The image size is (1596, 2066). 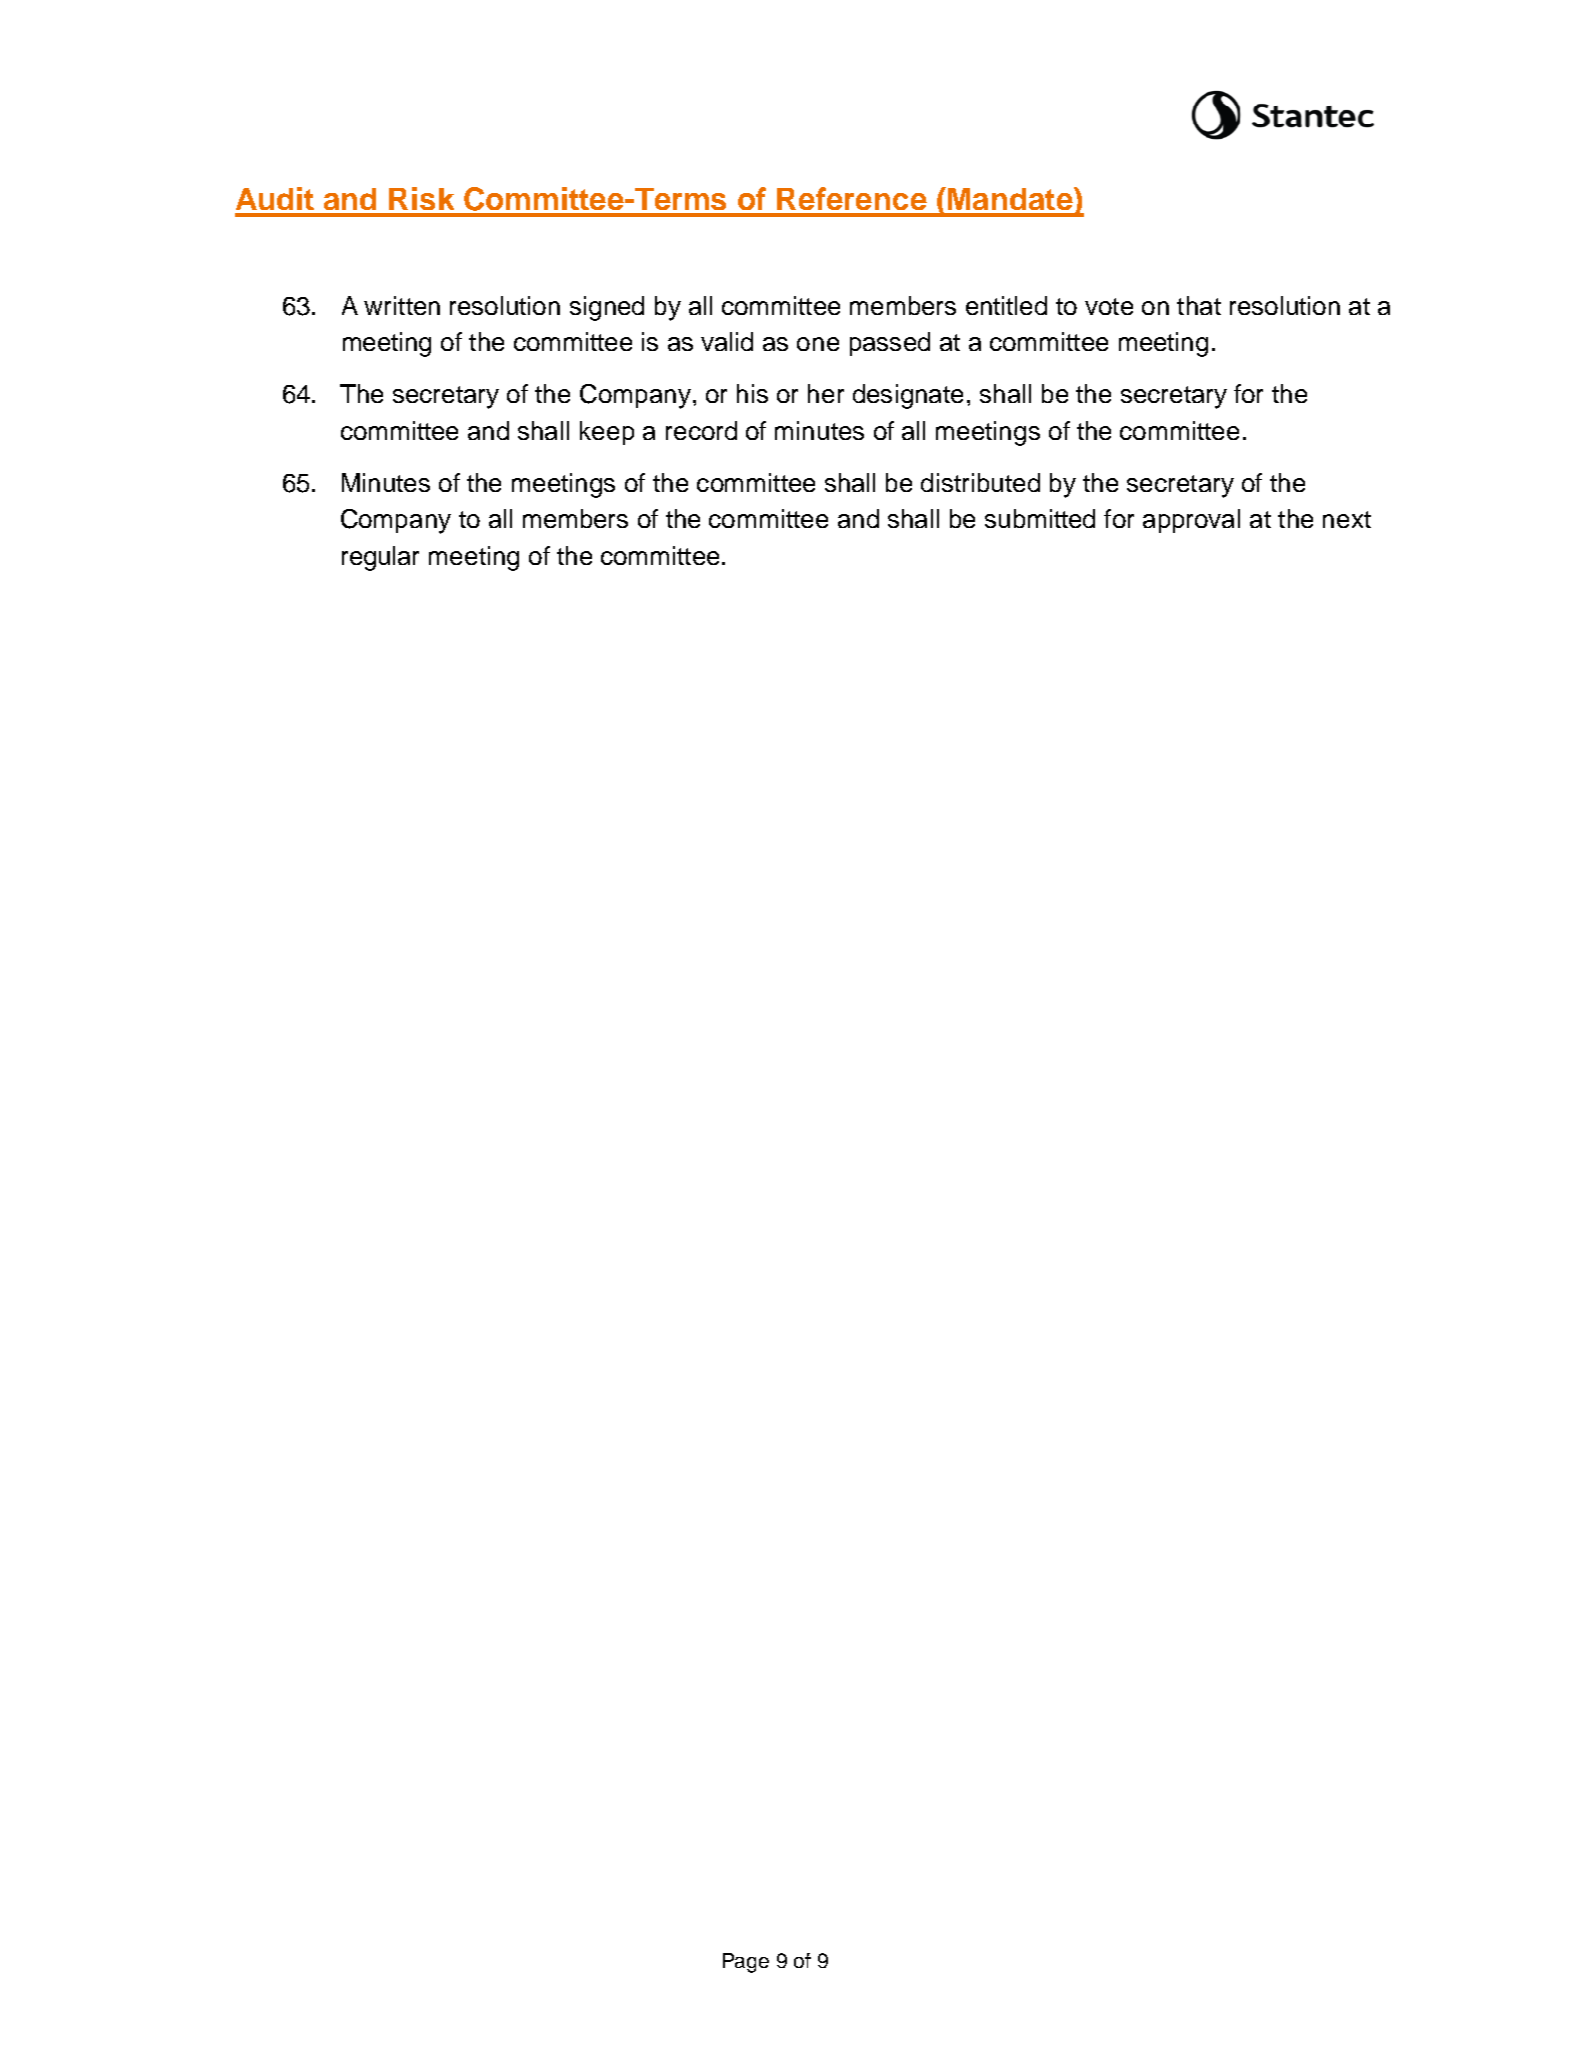 What do you see at coordinates (818, 344) in the screenshot?
I see `one` at bounding box center [818, 344].
